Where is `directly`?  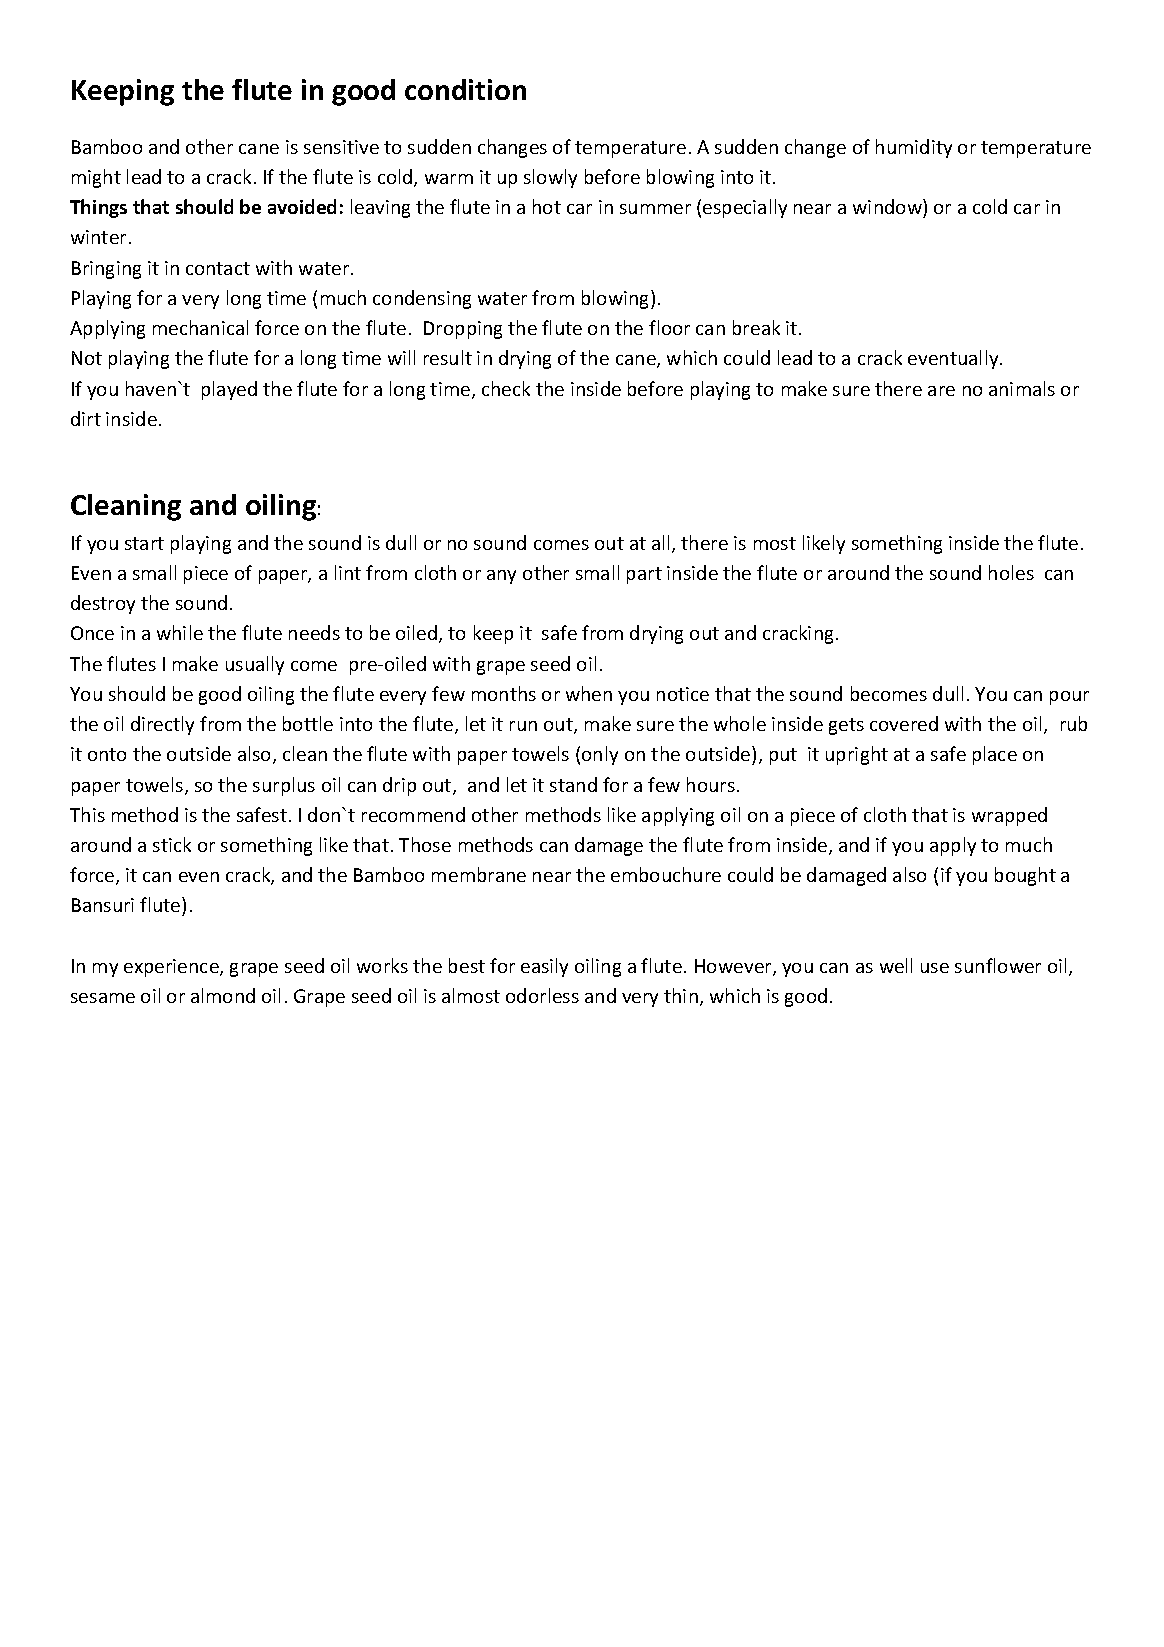 directly is located at coordinates (162, 725).
